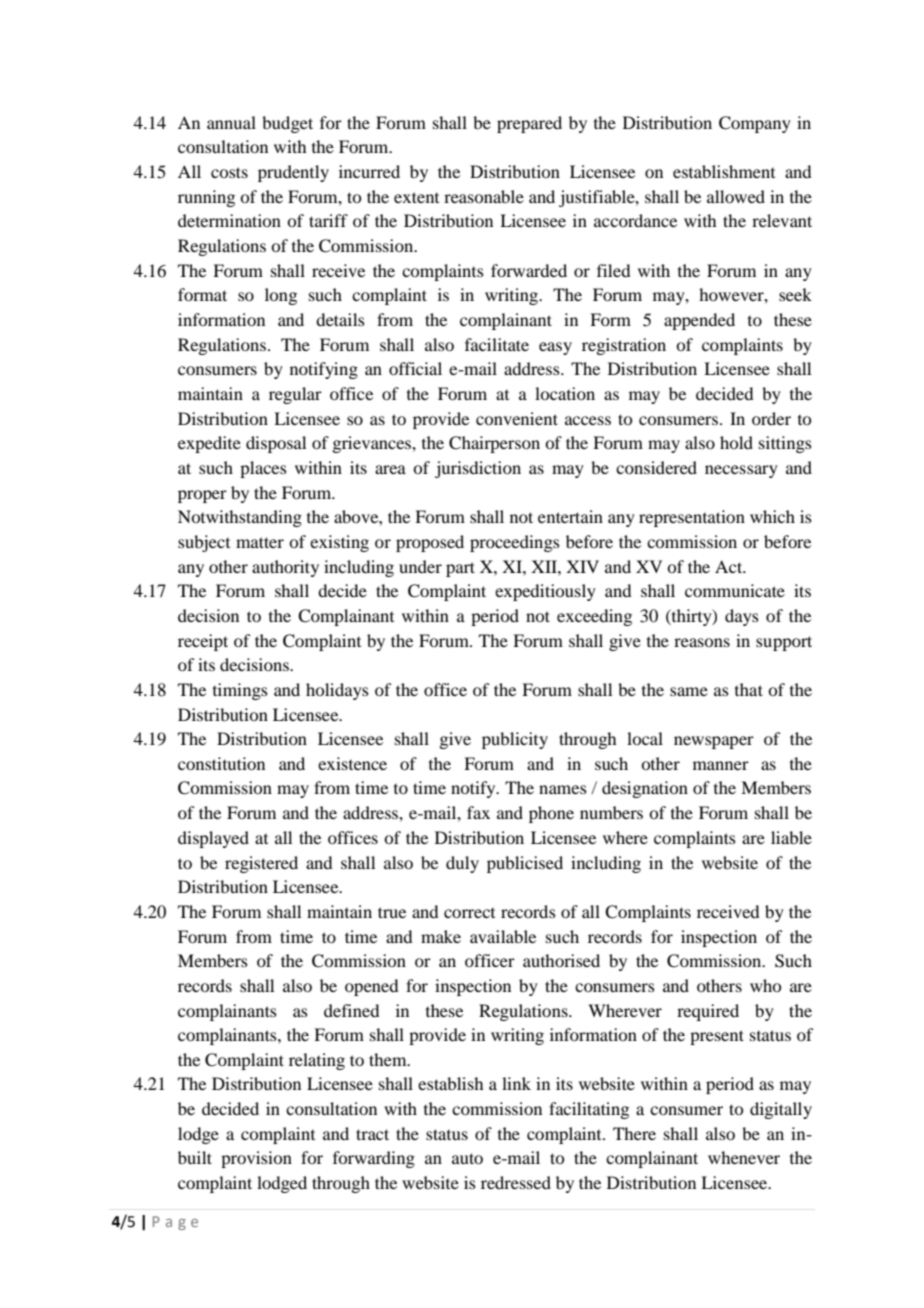 The width and height of the screenshot is (924, 1308). I want to click on necessary, so click(741, 471).
